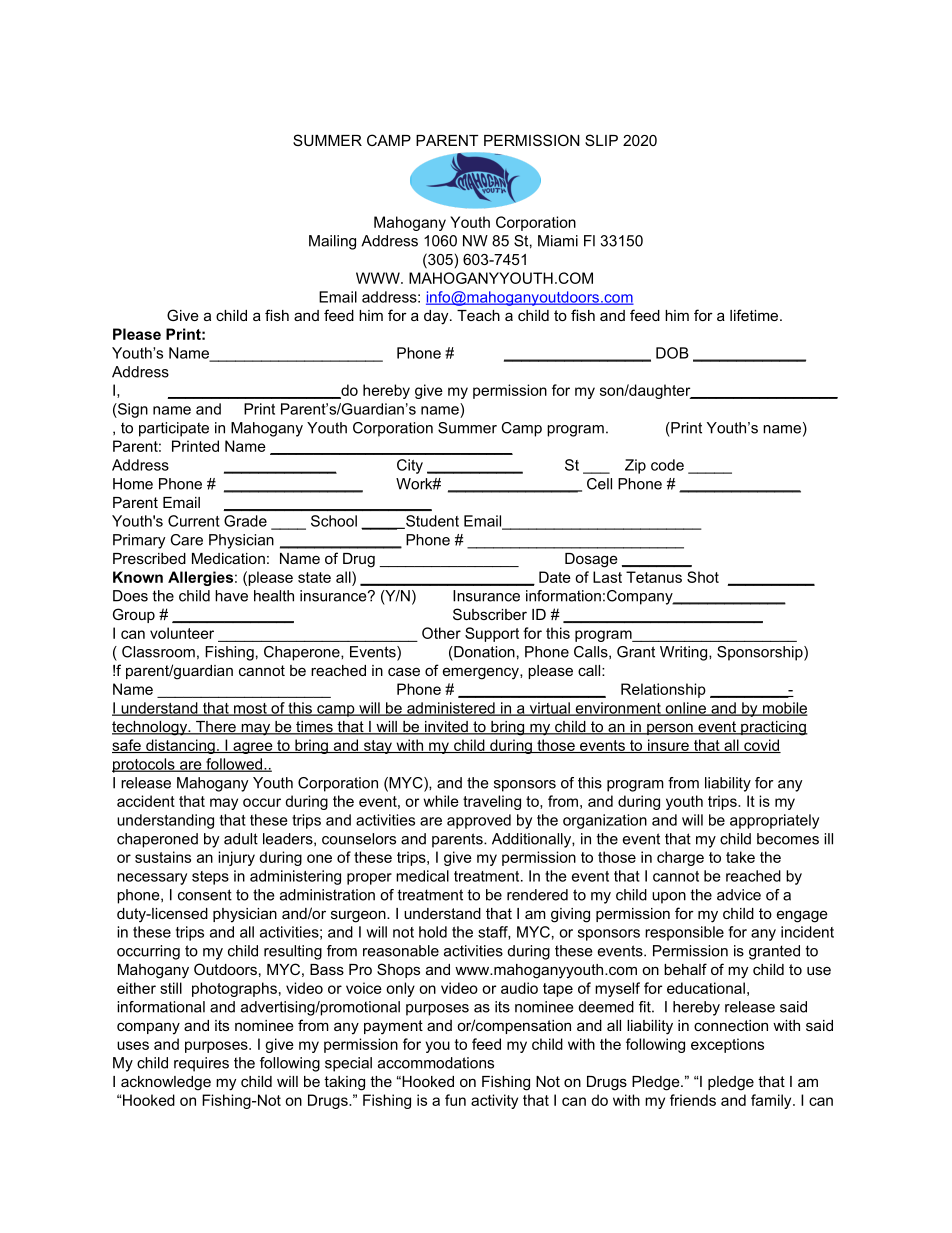 The width and height of the screenshot is (952, 1233). Describe the element at coordinates (205, 895) in the screenshot. I see `consent` at that location.
